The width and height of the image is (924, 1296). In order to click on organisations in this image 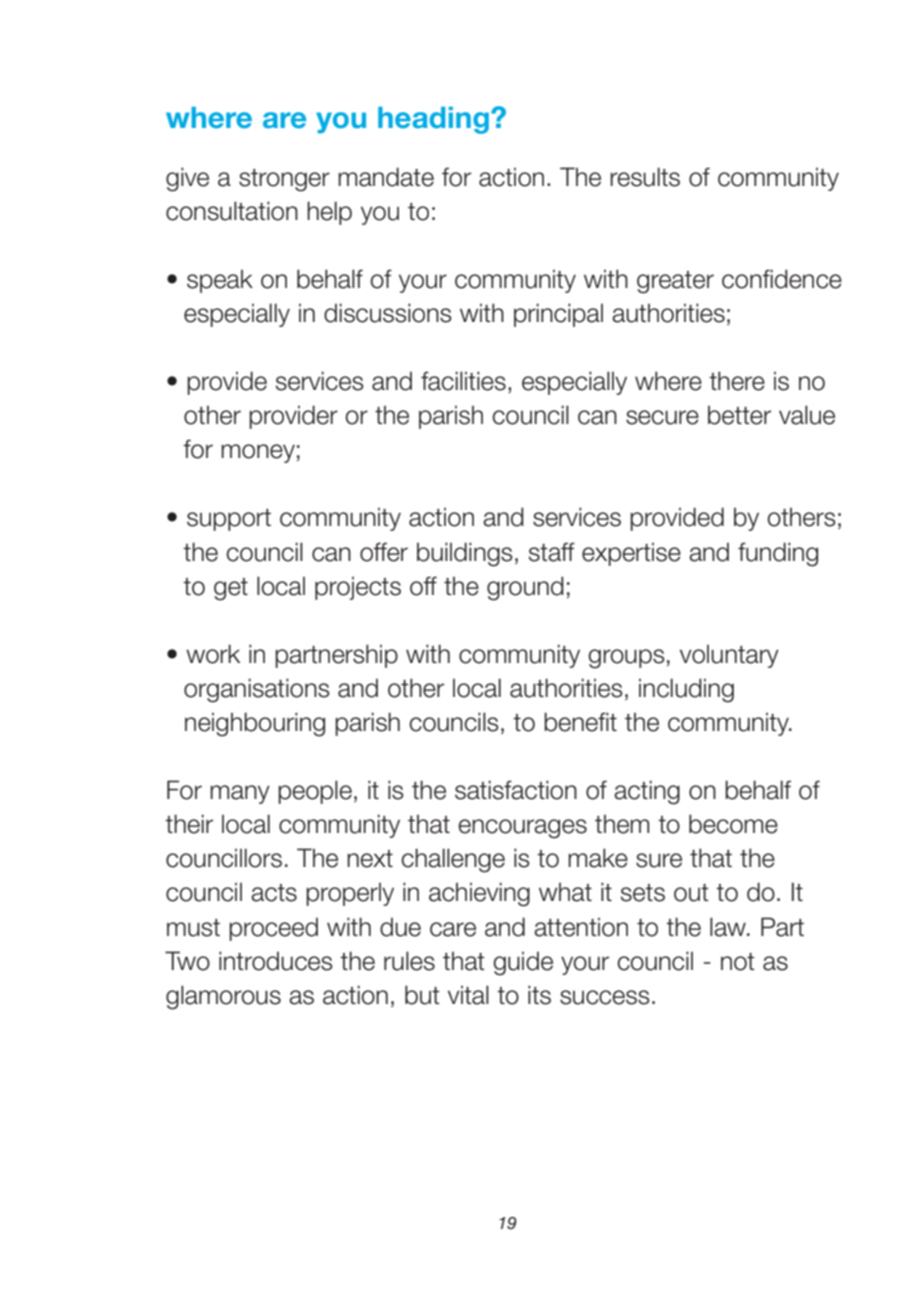, I will do `click(257, 690)`.
